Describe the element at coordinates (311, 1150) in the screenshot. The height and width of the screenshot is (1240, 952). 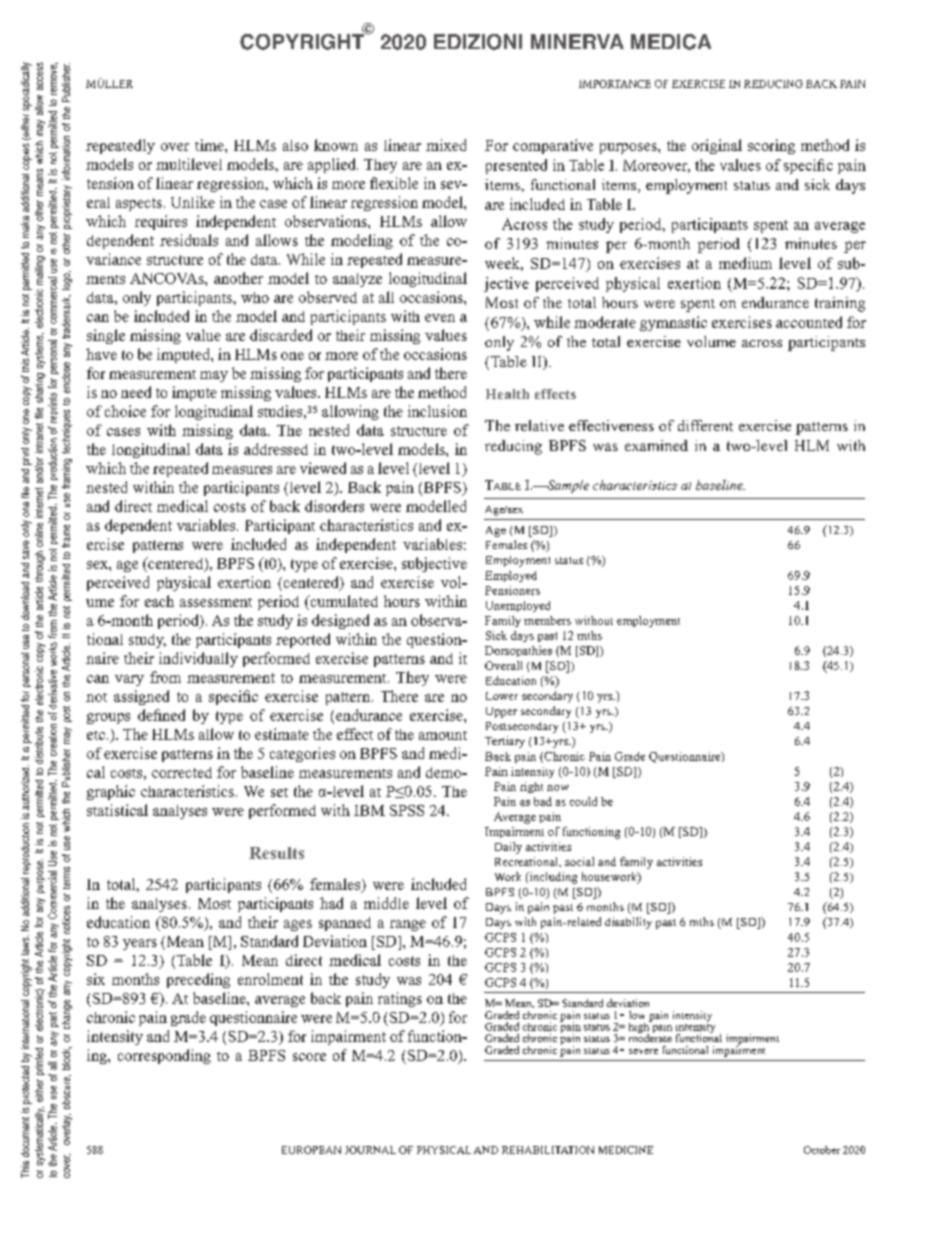
I see `European` at that location.
